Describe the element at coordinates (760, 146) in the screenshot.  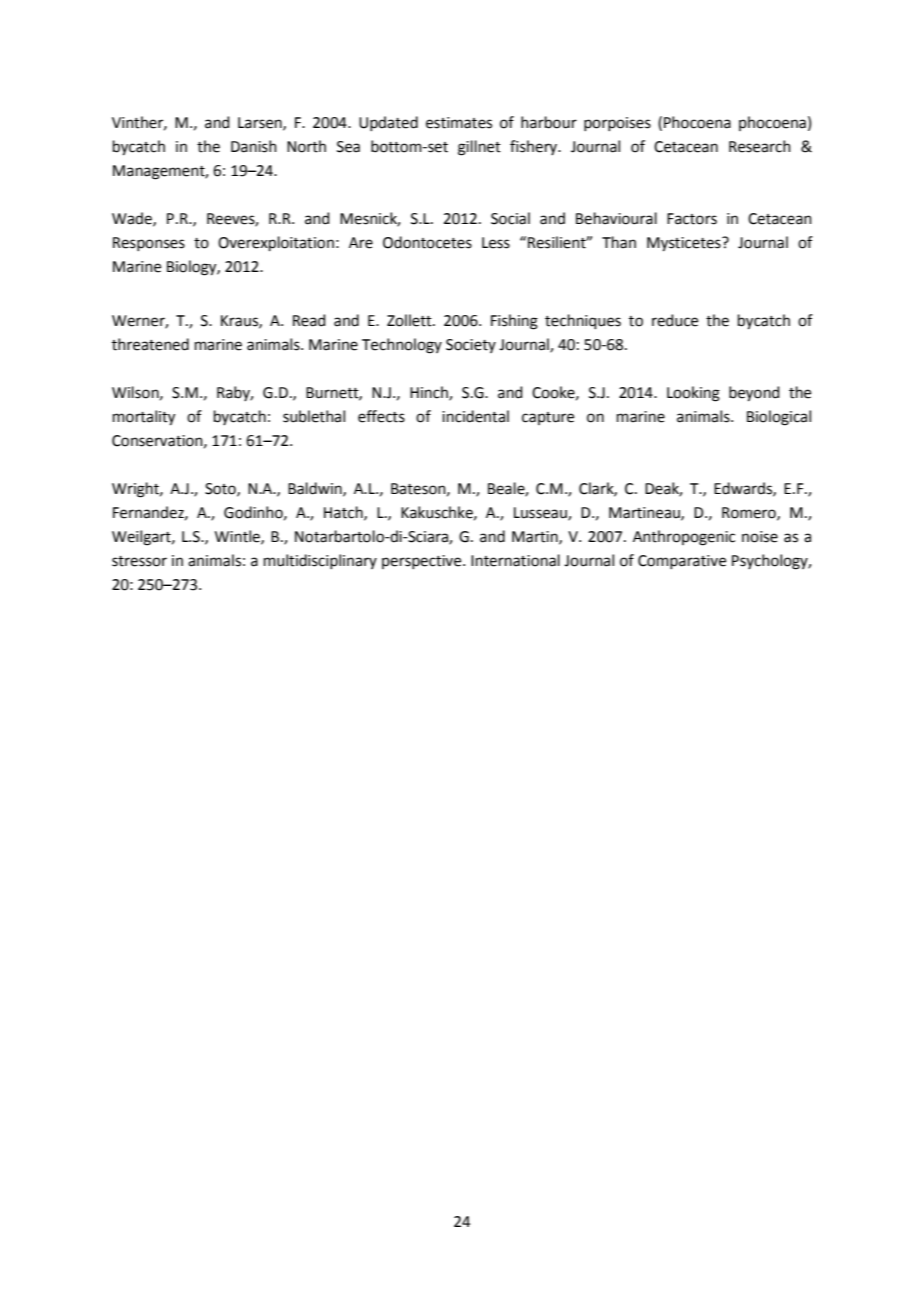
I see `Research` at that location.
